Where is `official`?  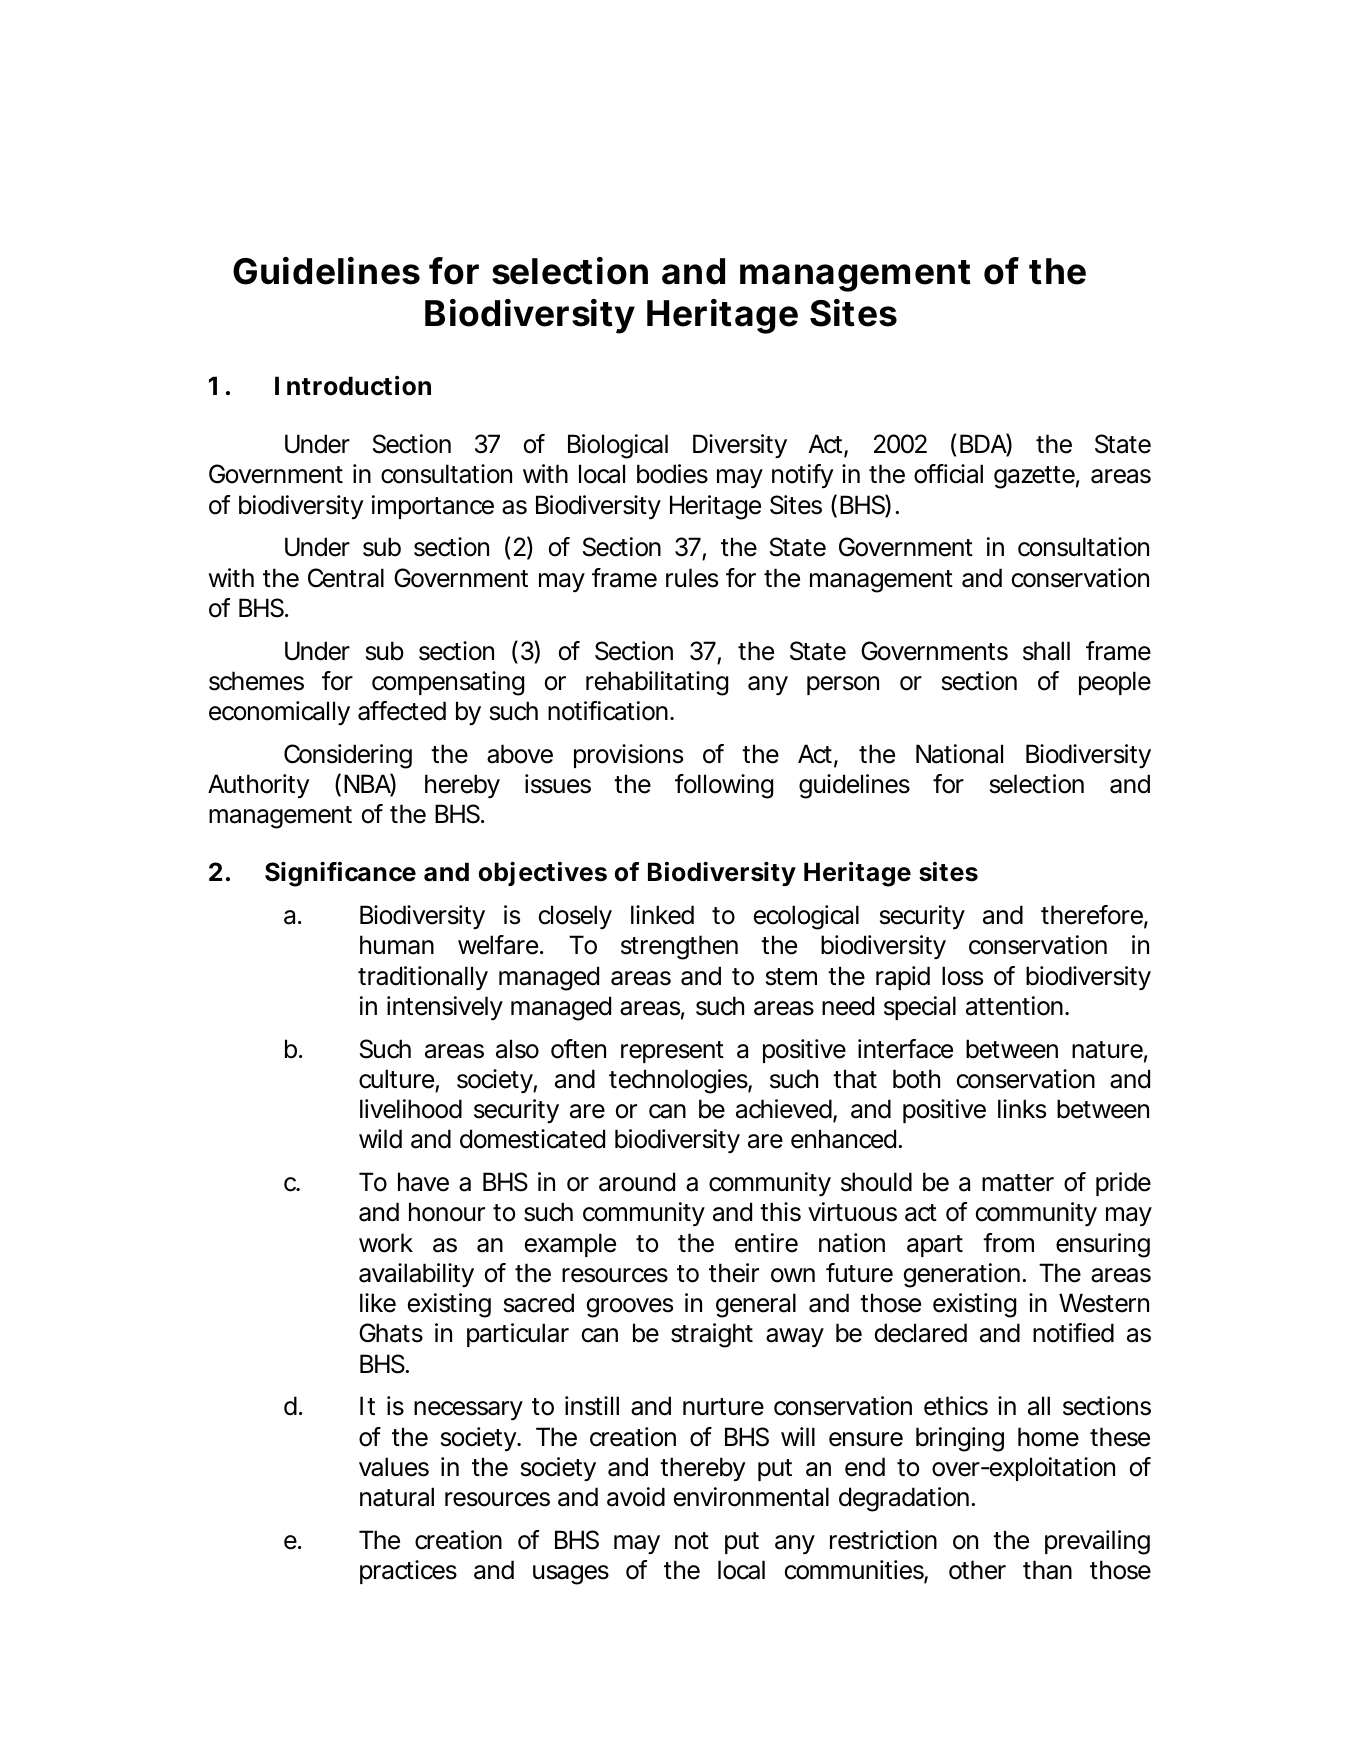
official is located at coordinates (948, 474).
